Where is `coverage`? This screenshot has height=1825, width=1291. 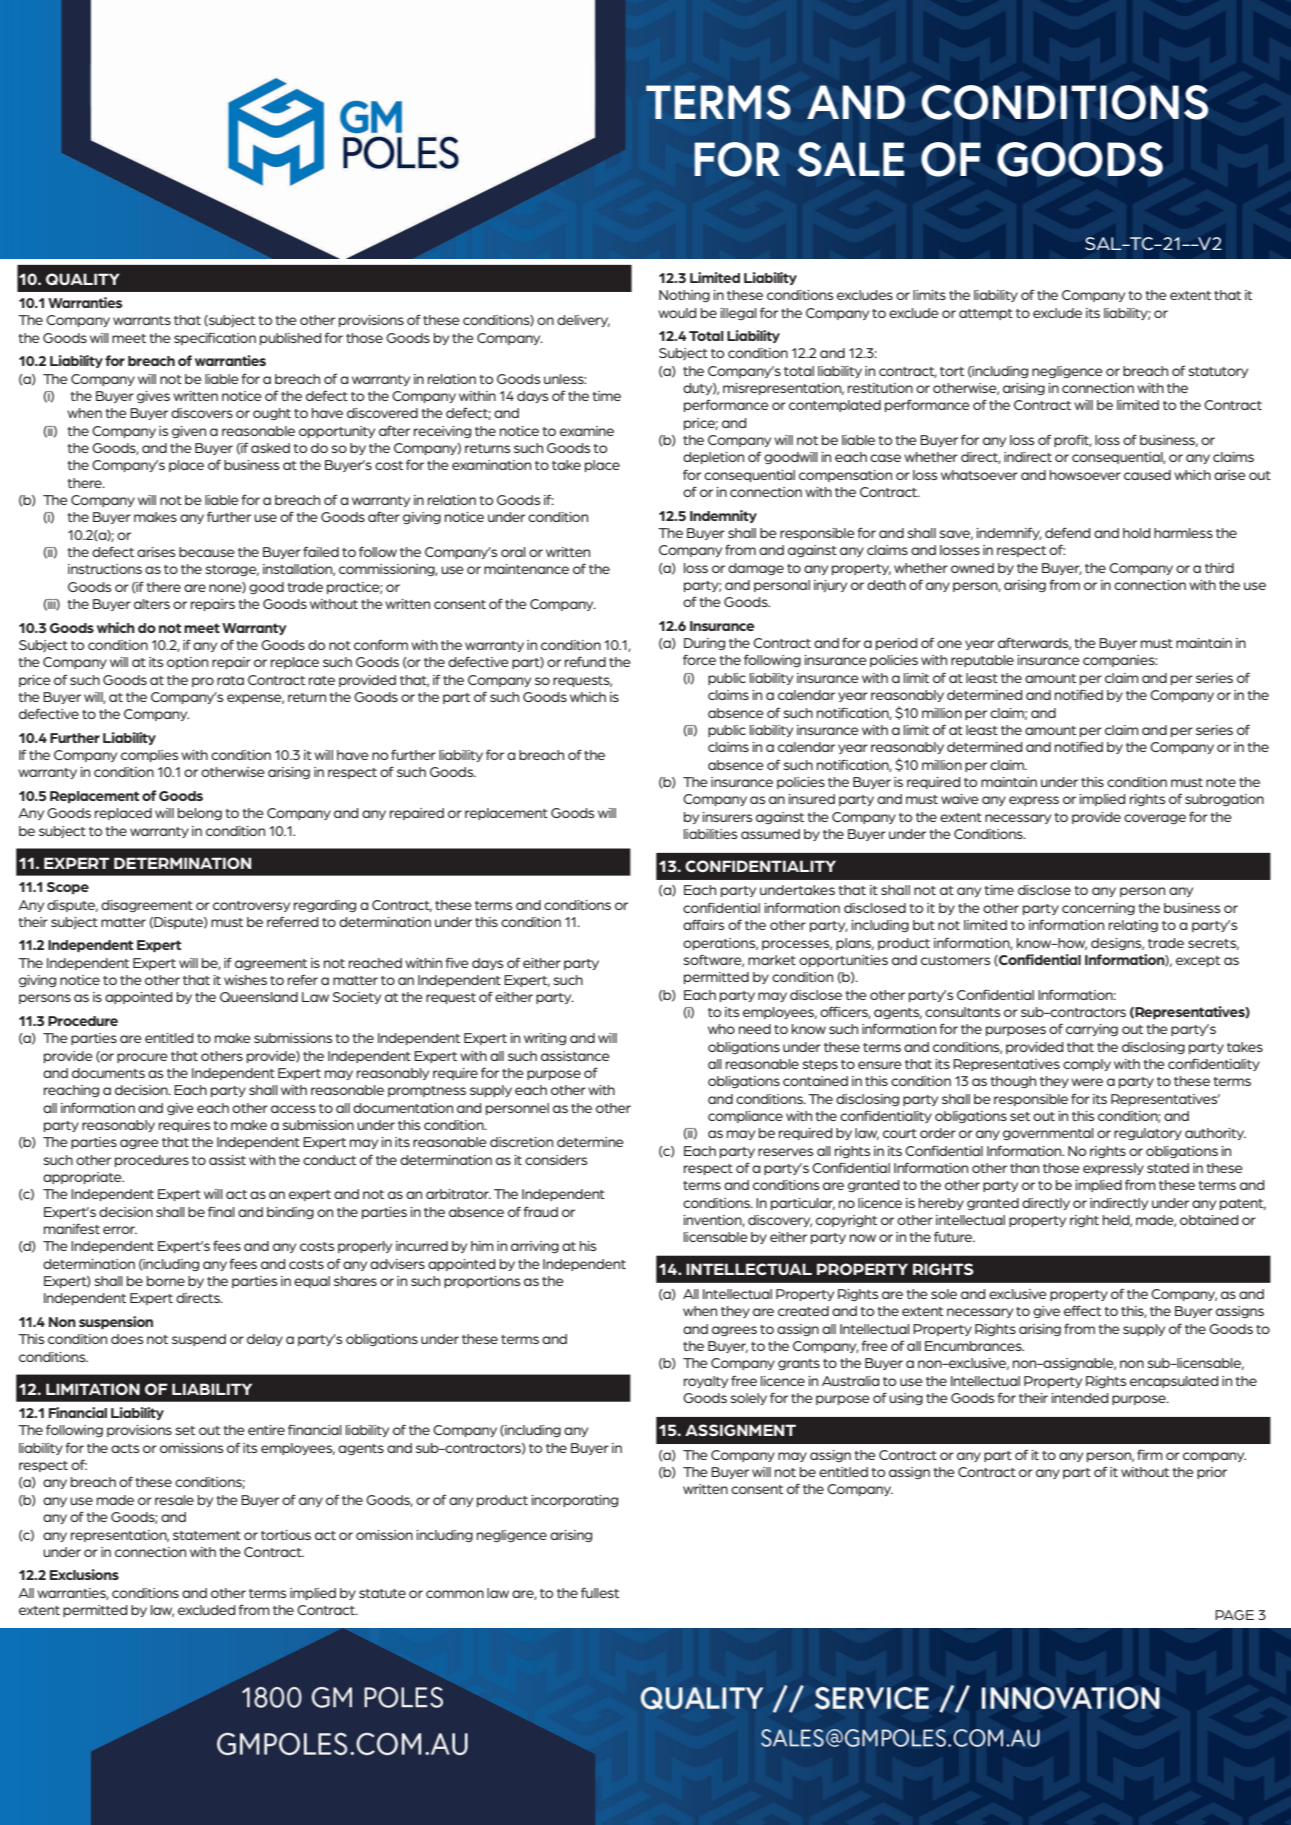
coverage is located at coordinates (1155, 819).
